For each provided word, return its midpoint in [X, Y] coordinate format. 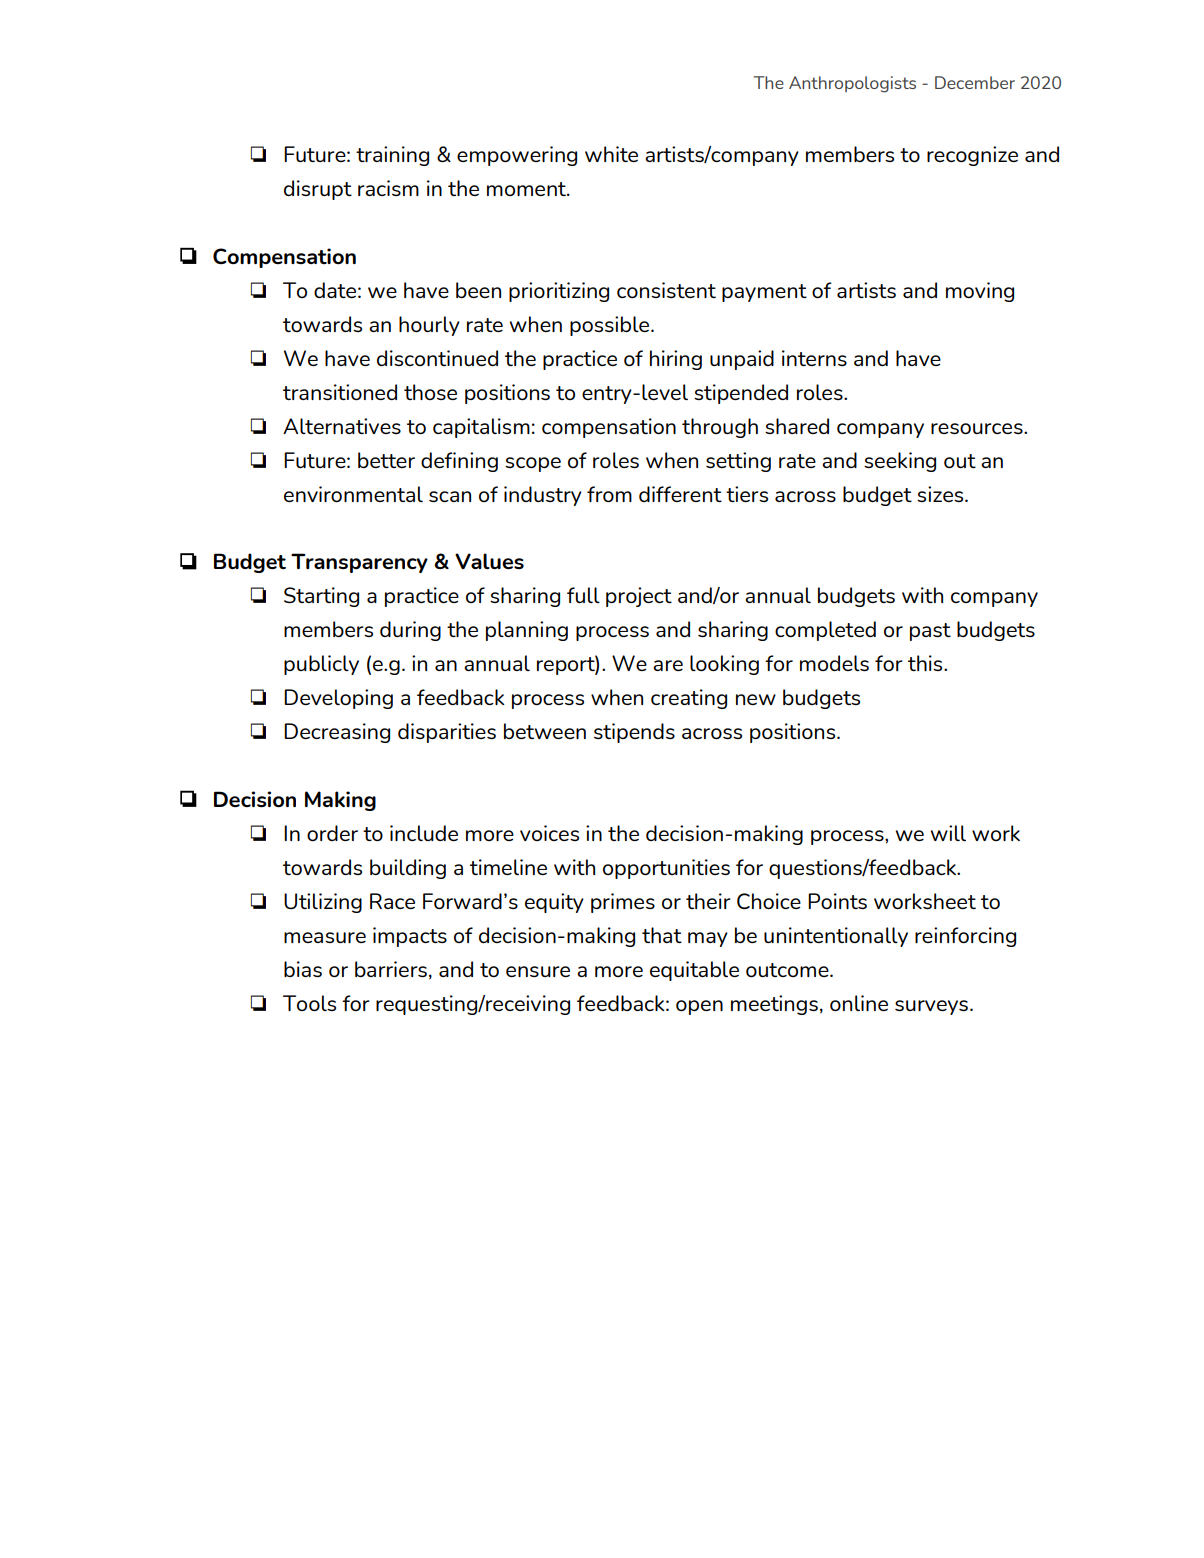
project [639, 597]
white [611, 154]
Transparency [359, 563]
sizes [941, 494]
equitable [694, 971]
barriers [391, 969]
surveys [931, 1007]
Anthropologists [852, 84]
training [392, 156]
